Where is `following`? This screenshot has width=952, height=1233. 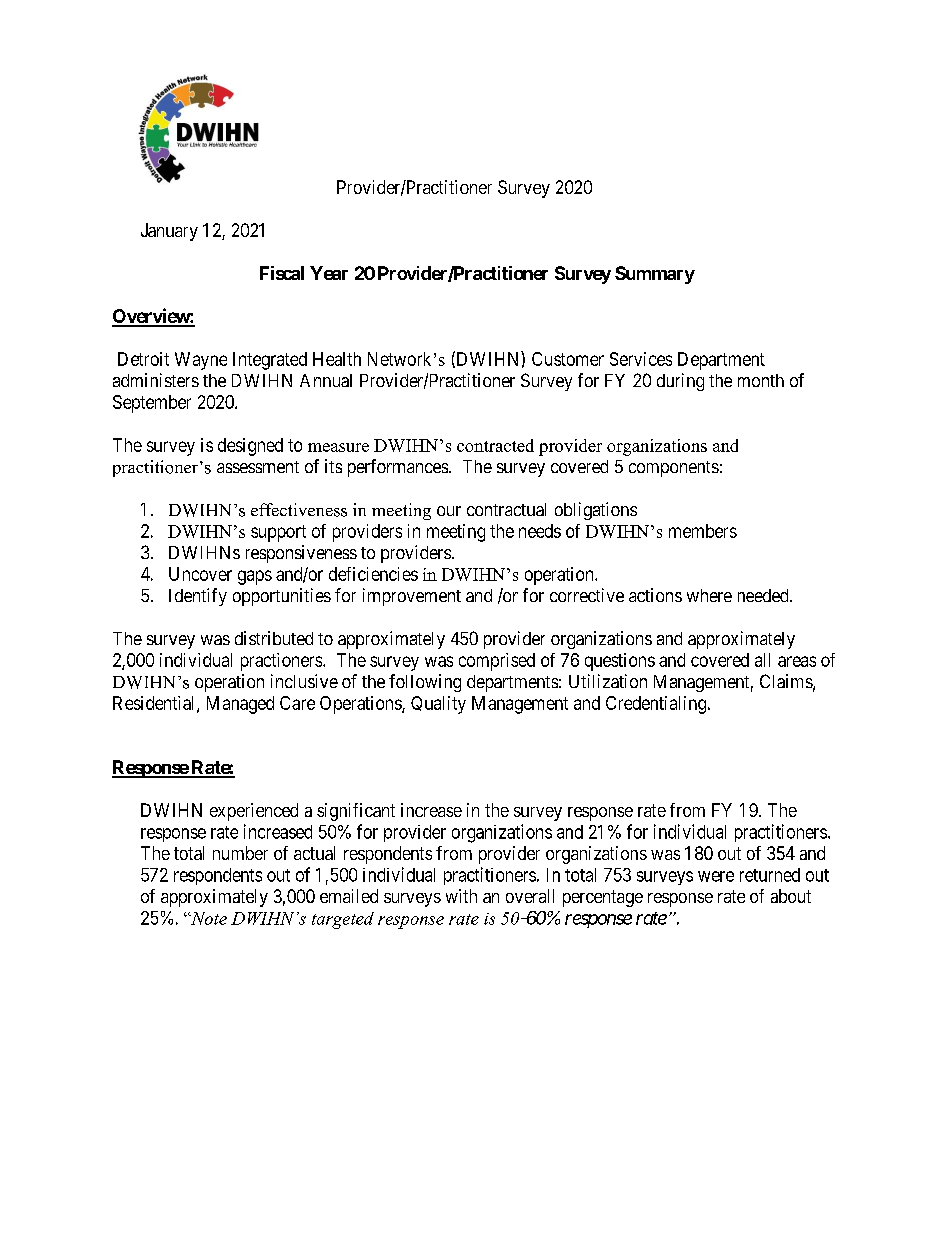
following is located at coordinates (425, 683).
